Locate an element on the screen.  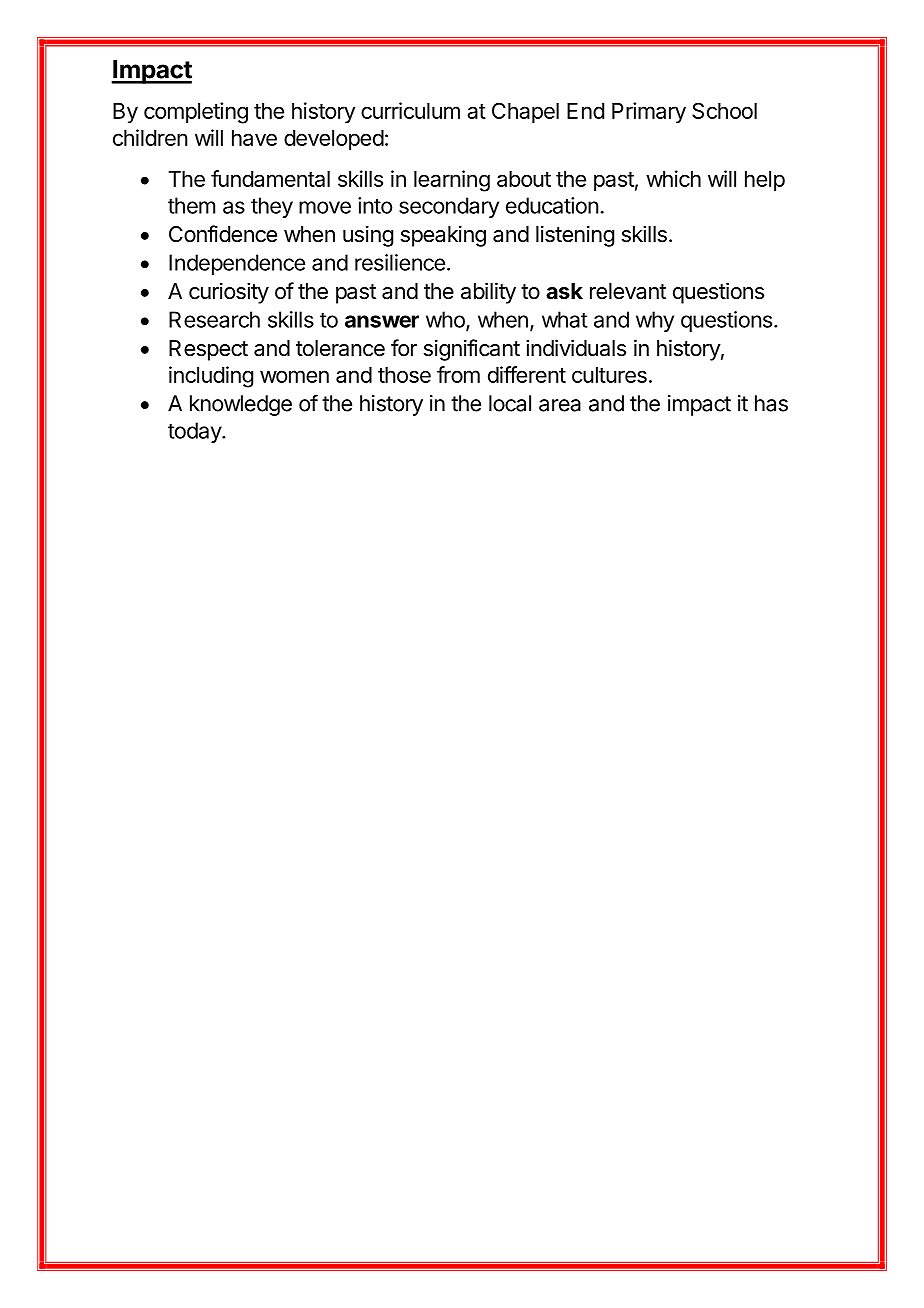
Independence is located at coordinates (237, 264).
